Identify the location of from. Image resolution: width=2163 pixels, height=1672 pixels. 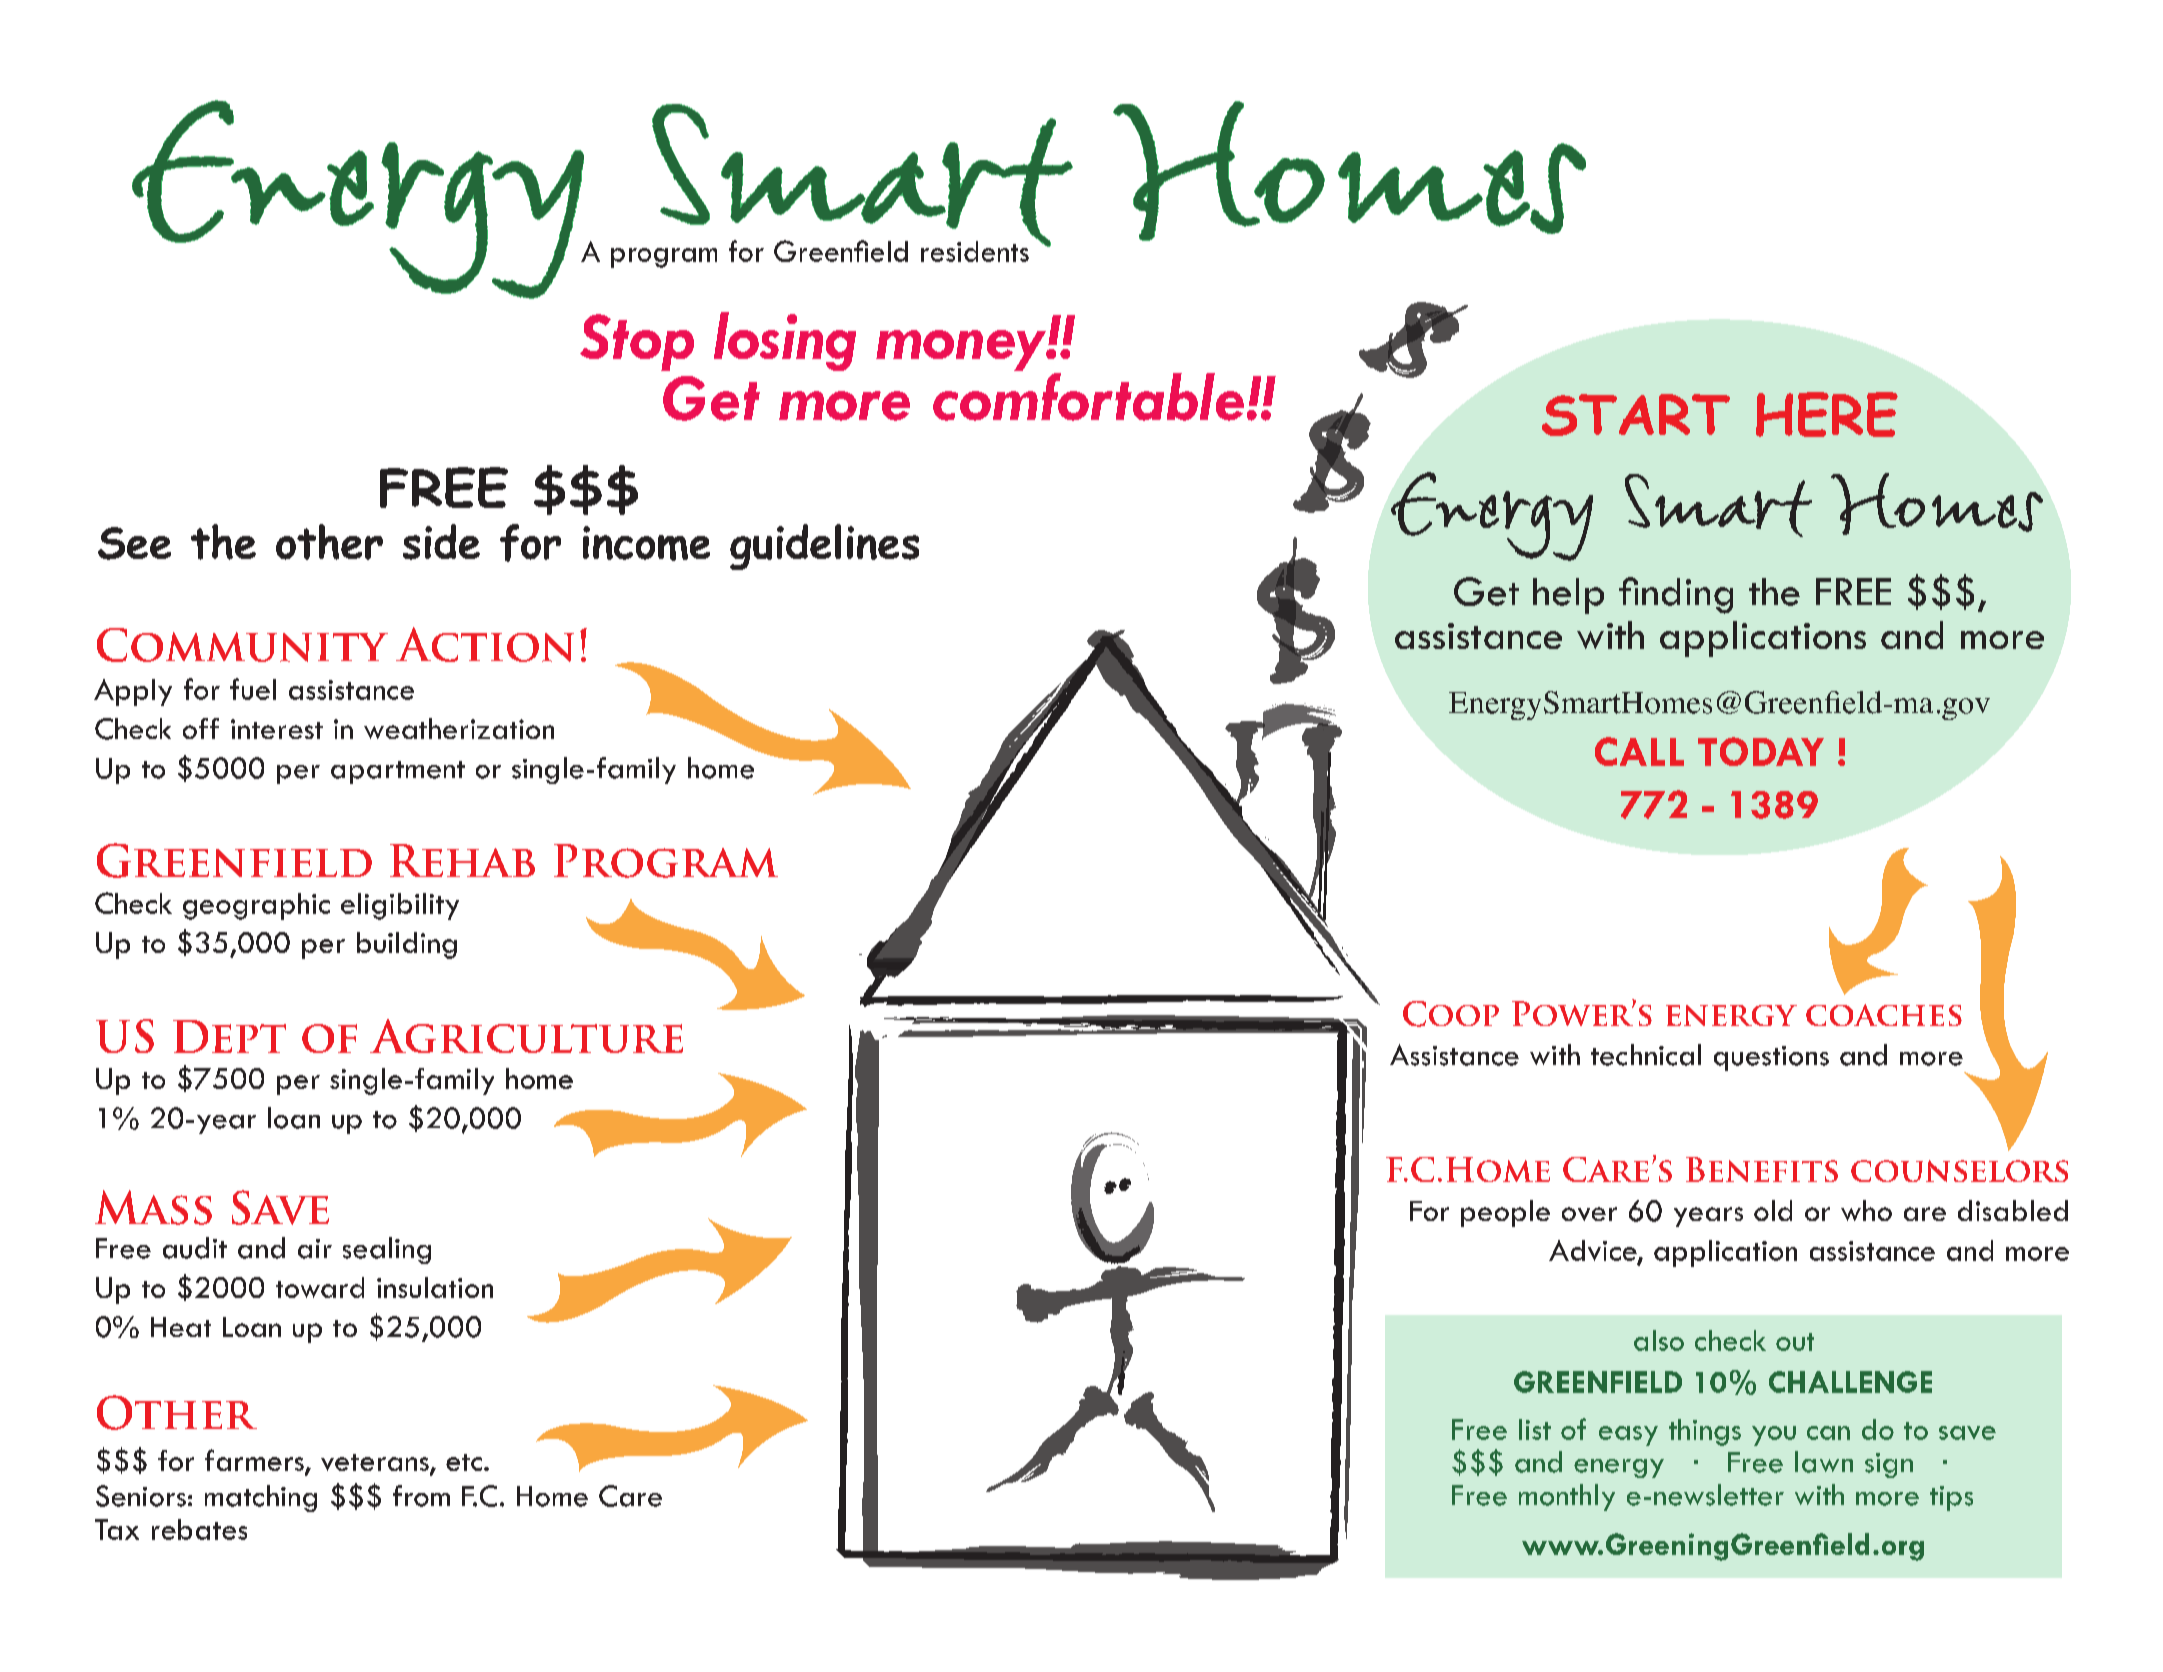
(421, 1496).
